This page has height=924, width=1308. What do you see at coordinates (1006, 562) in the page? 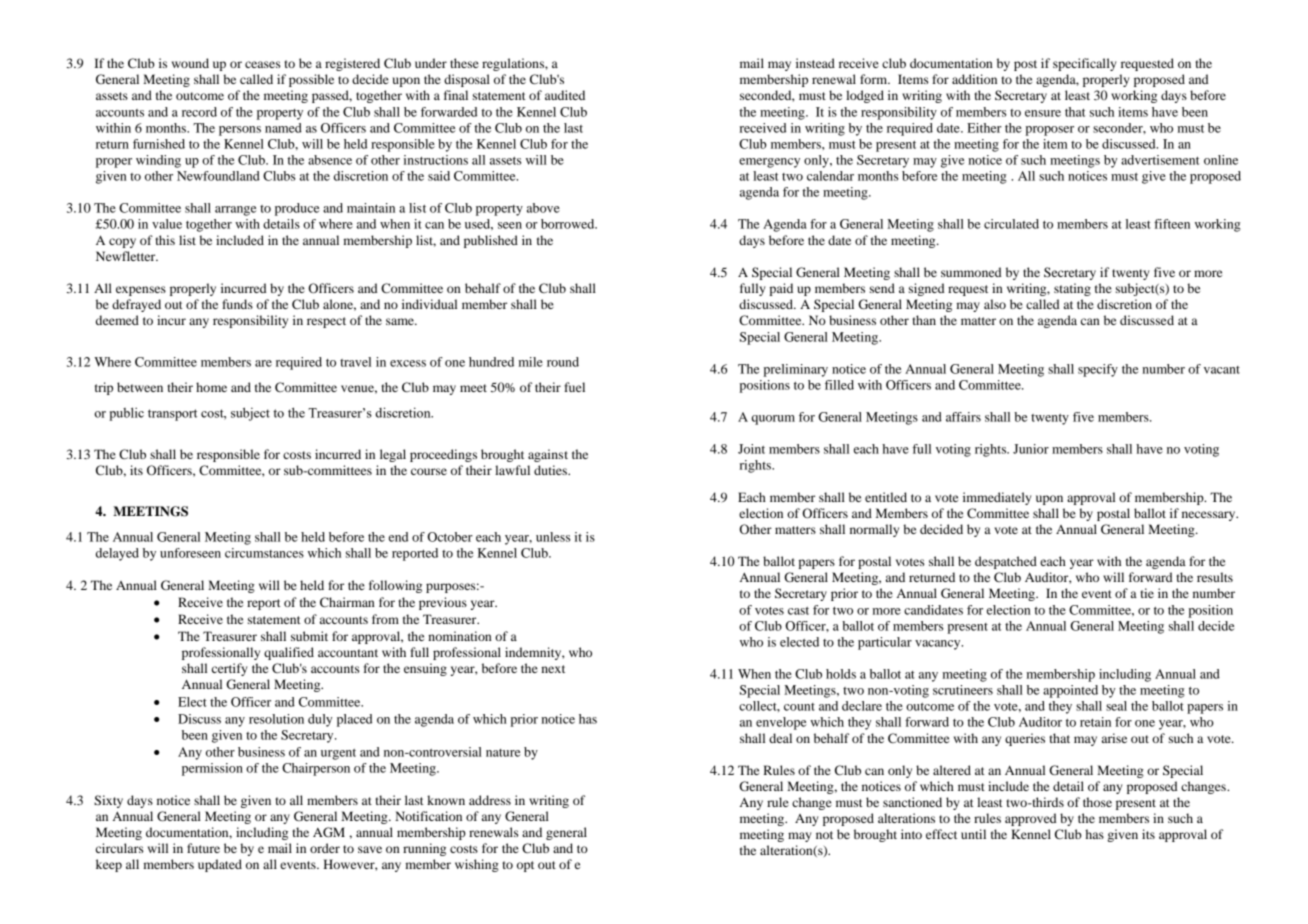
I see `despatched` at bounding box center [1006, 562].
